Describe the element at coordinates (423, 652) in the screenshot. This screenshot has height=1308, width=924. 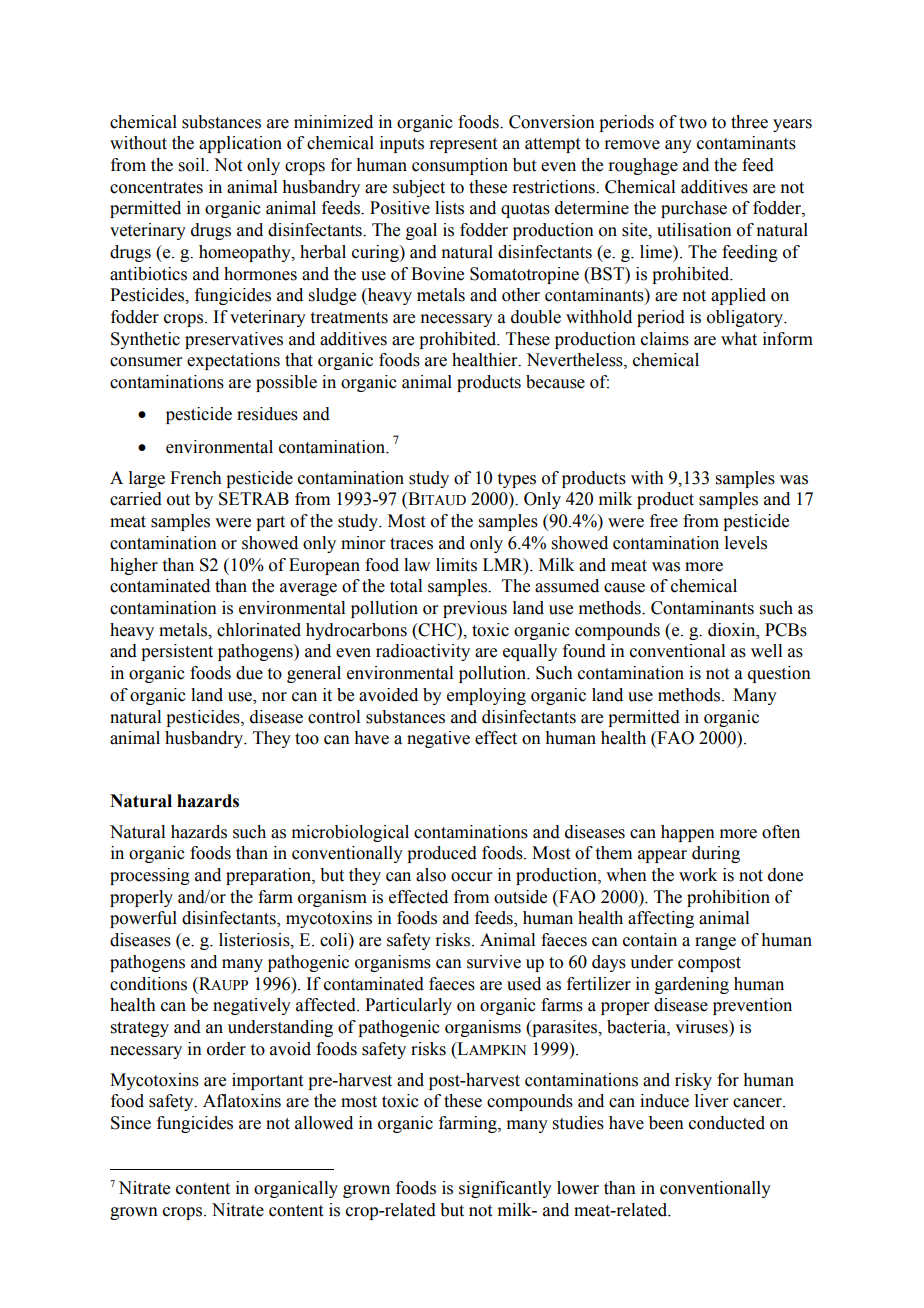
I see `radioactivity` at that location.
